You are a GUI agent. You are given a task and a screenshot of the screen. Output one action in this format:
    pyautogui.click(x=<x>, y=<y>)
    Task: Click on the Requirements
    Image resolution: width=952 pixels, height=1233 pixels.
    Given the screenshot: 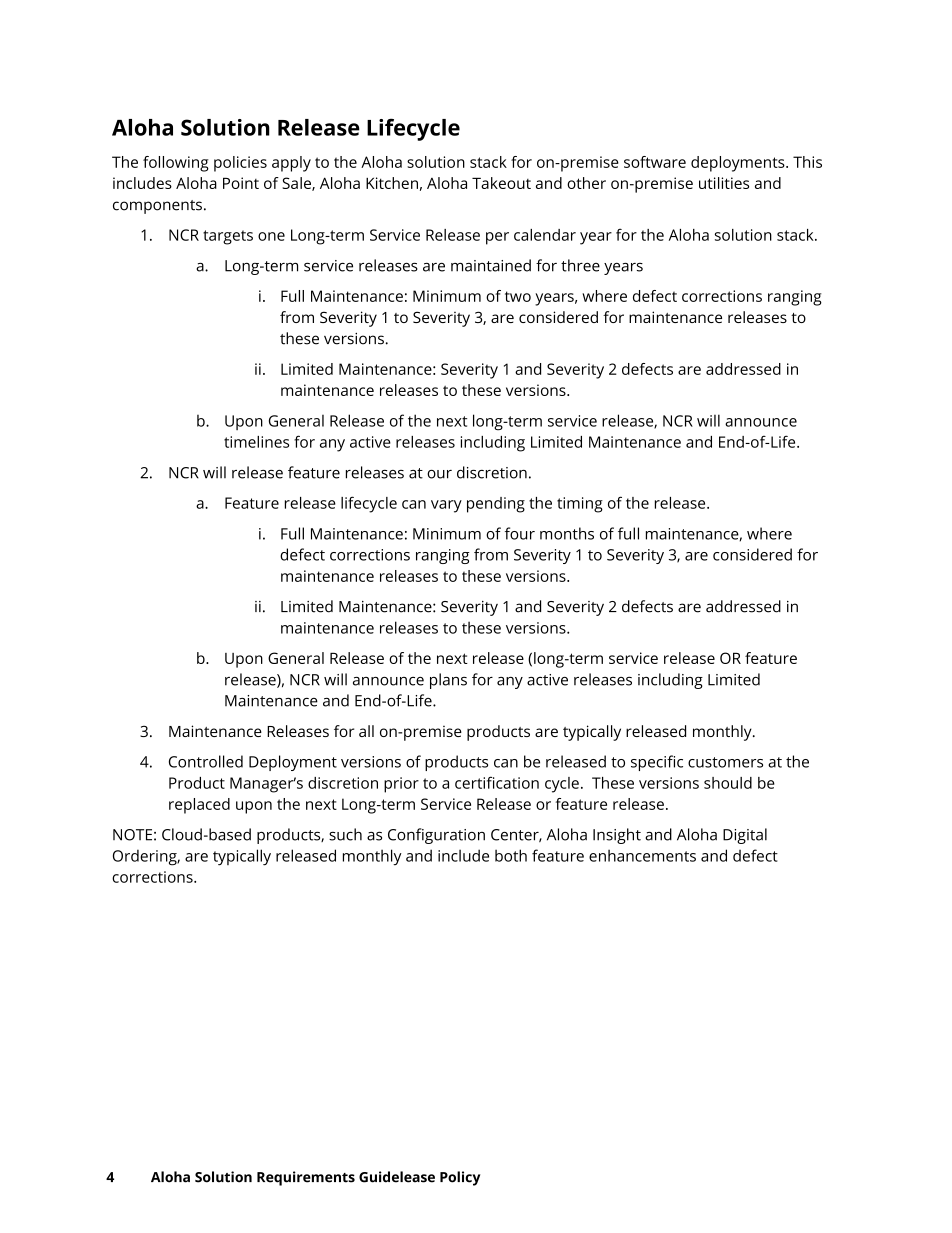 What is the action you would take?
    pyautogui.click(x=306, y=1178)
